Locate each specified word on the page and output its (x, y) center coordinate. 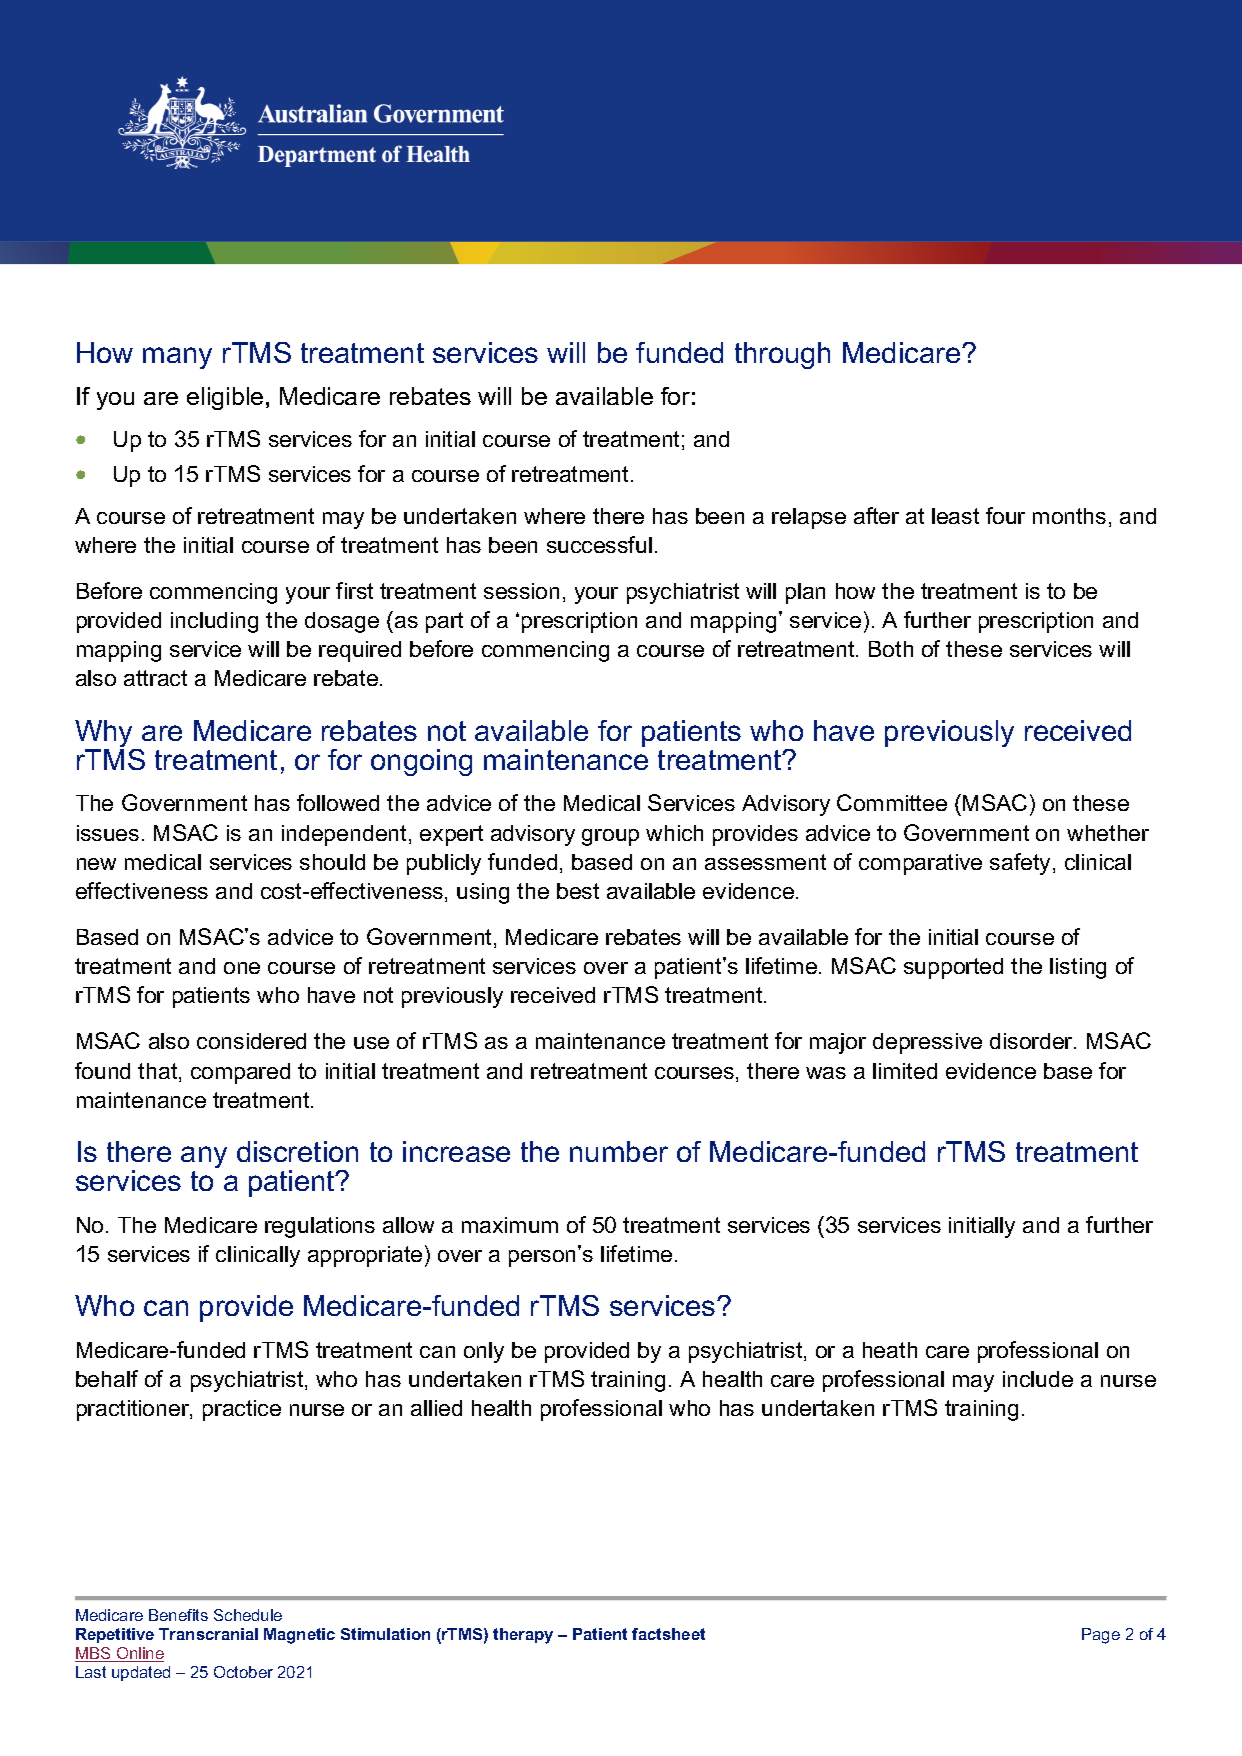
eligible (225, 398)
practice (242, 1410)
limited (905, 1071)
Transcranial (208, 1634)
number (619, 1151)
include (1038, 1379)
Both (891, 649)
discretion (297, 1151)
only (484, 1352)
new (96, 864)
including (214, 622)
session (521, 591)
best (578, 891)
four (1005, 515)
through (782, 355)
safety (1022, 864)
